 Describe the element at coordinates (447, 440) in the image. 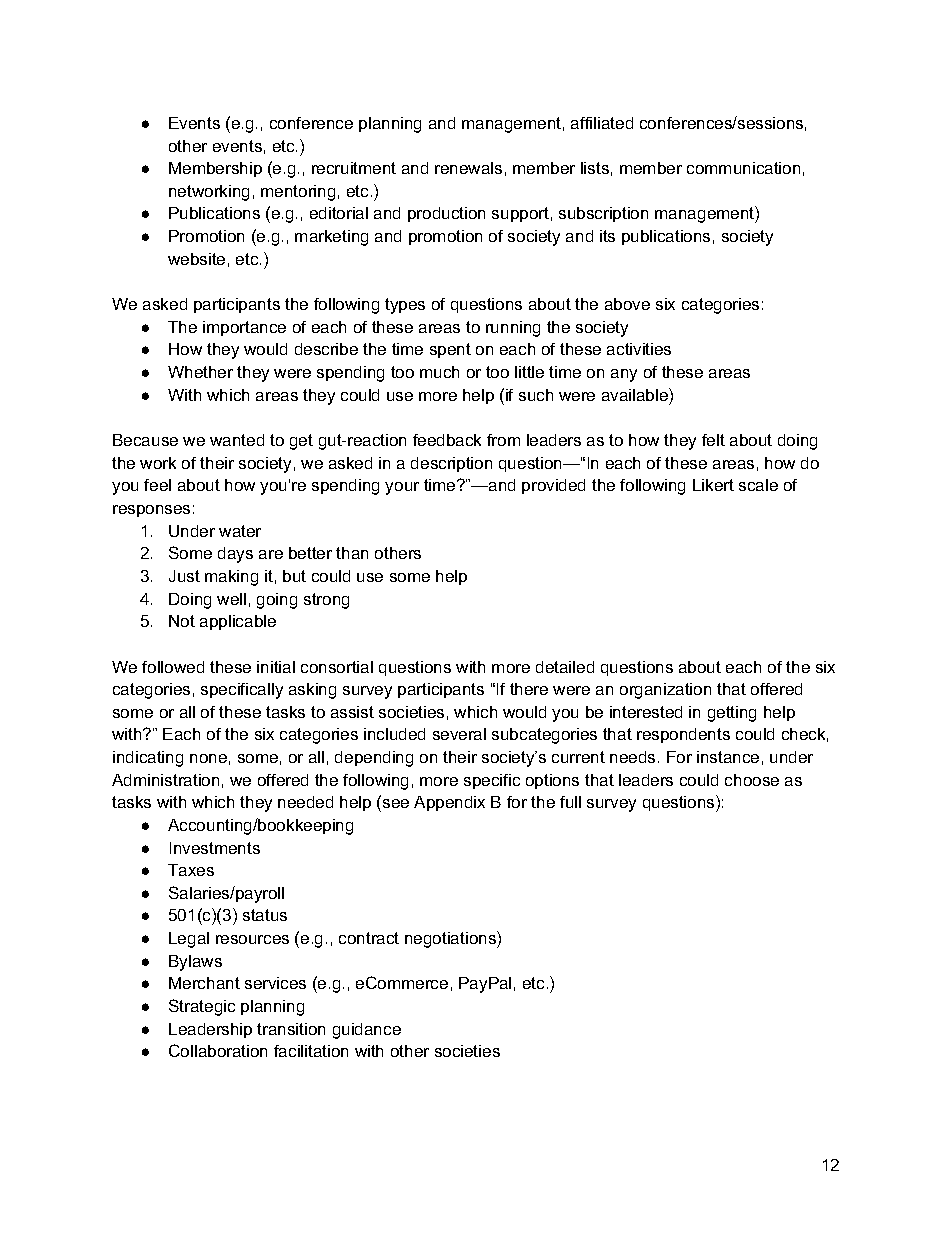

I see `feedback` at that location.
